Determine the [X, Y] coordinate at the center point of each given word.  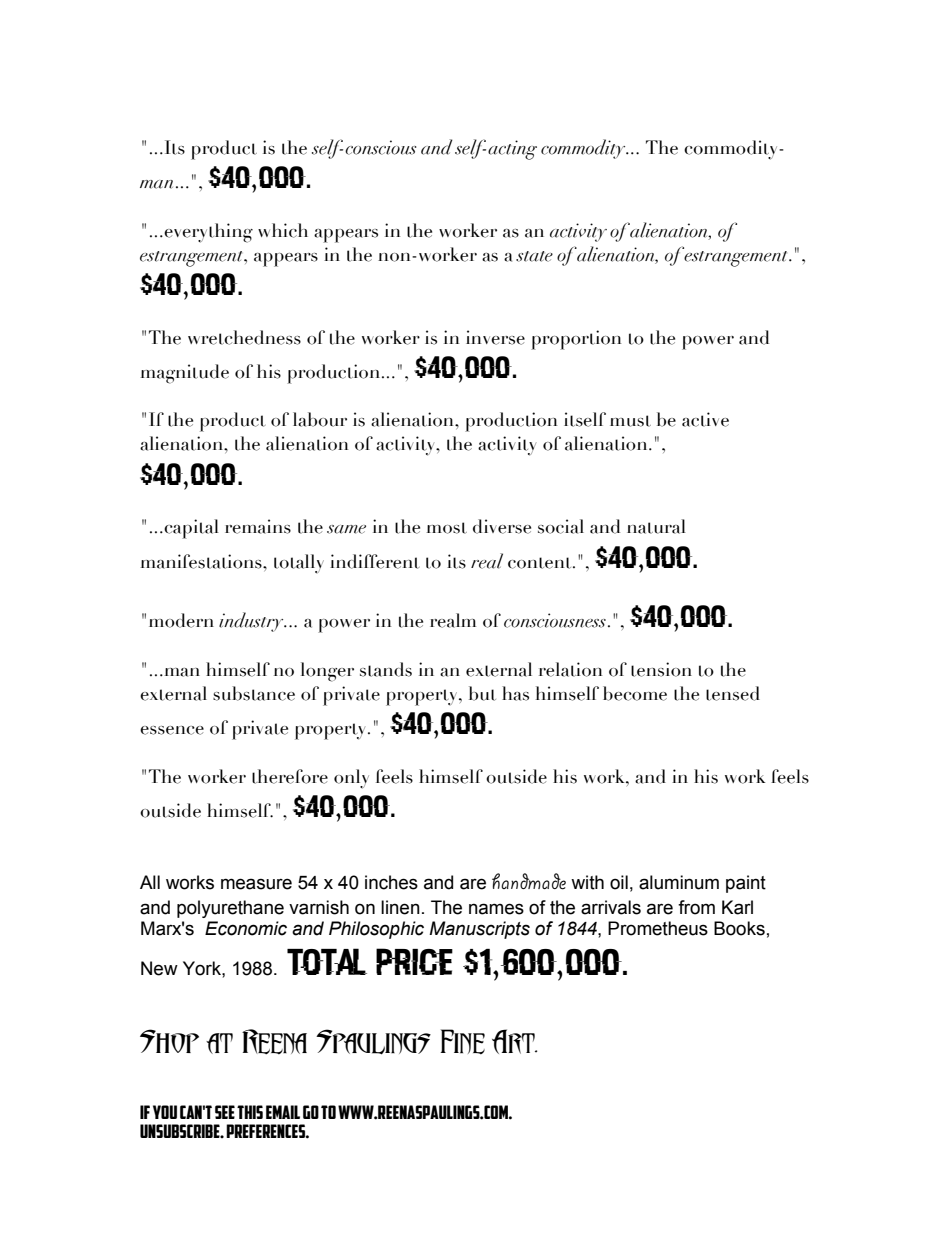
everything [207, 233]
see [225, 1112]
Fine [462, 1041]
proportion [576, 340]
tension [661, 669]
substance [254, 693]
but [482, 693]
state [534, 256]
